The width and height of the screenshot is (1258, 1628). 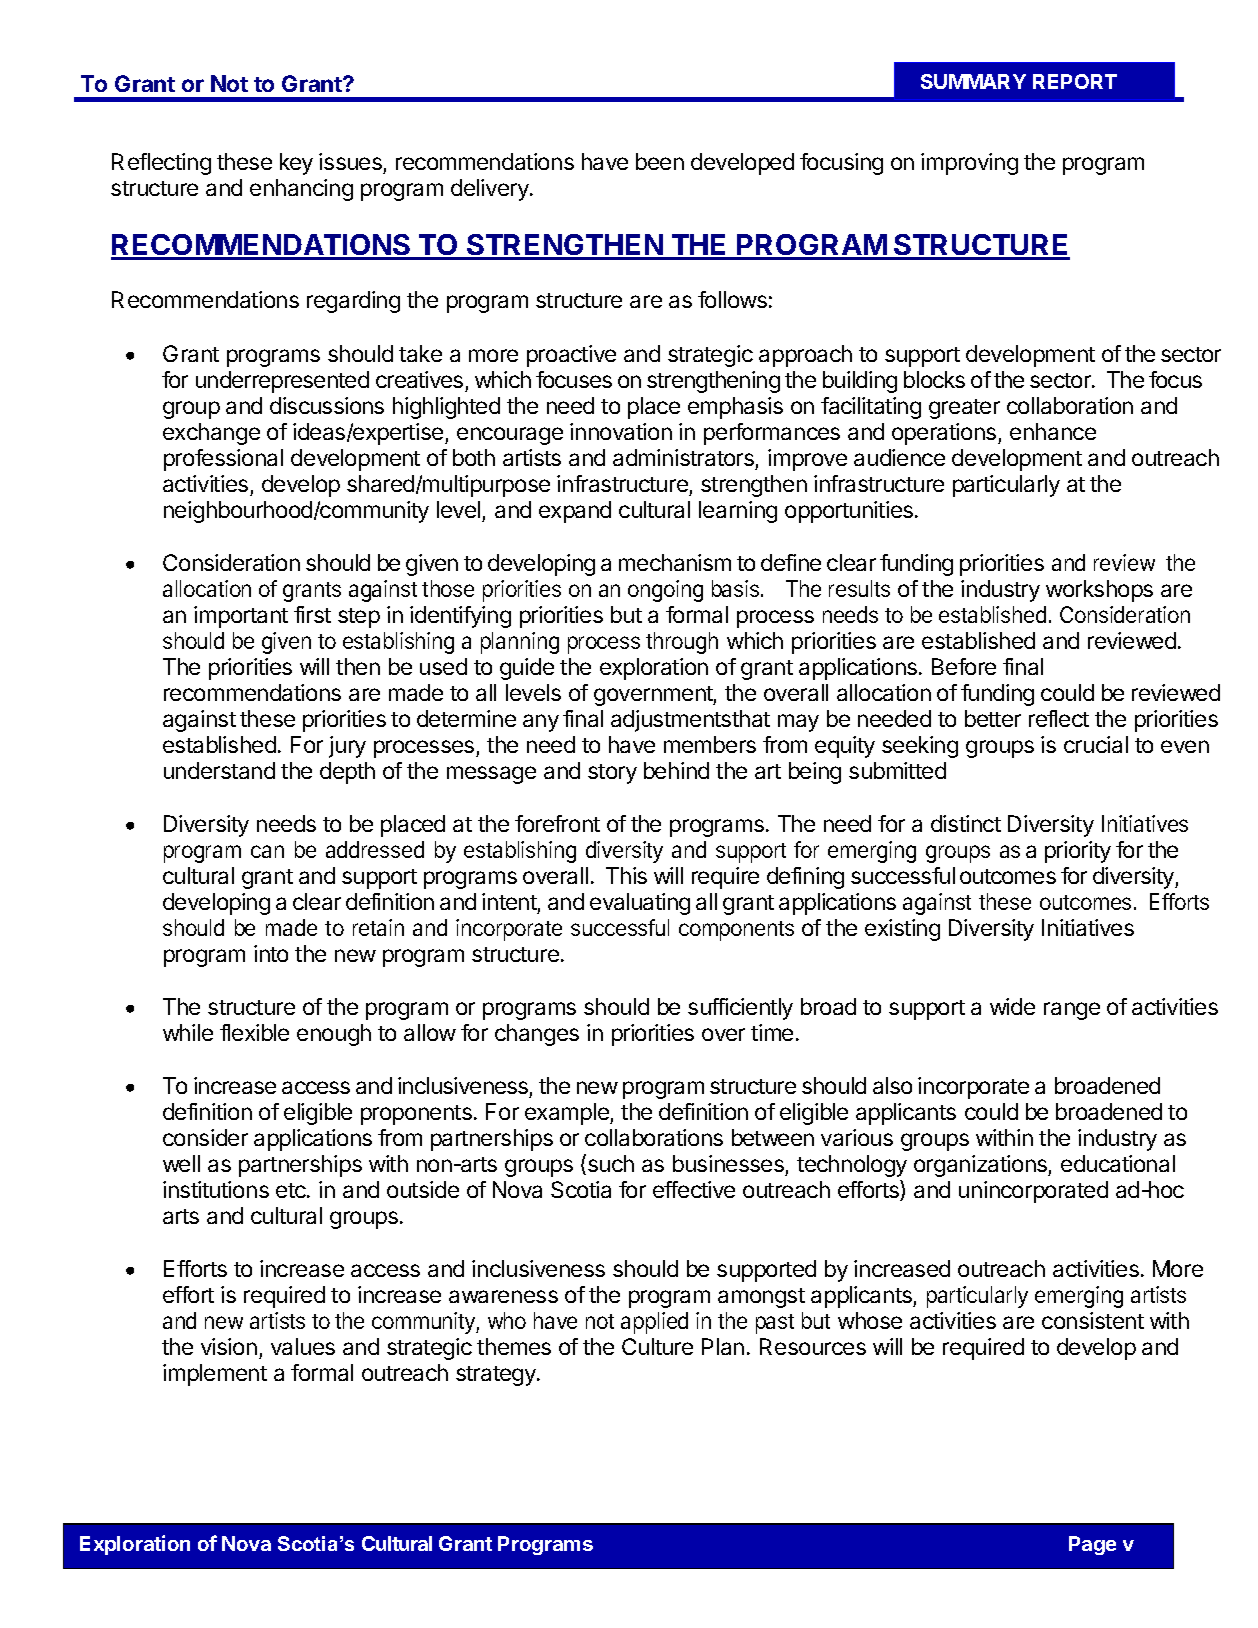 What do you see at coordinates (296, 164) in the screenshot?
I see `key` at bounding box center [296, 164].
